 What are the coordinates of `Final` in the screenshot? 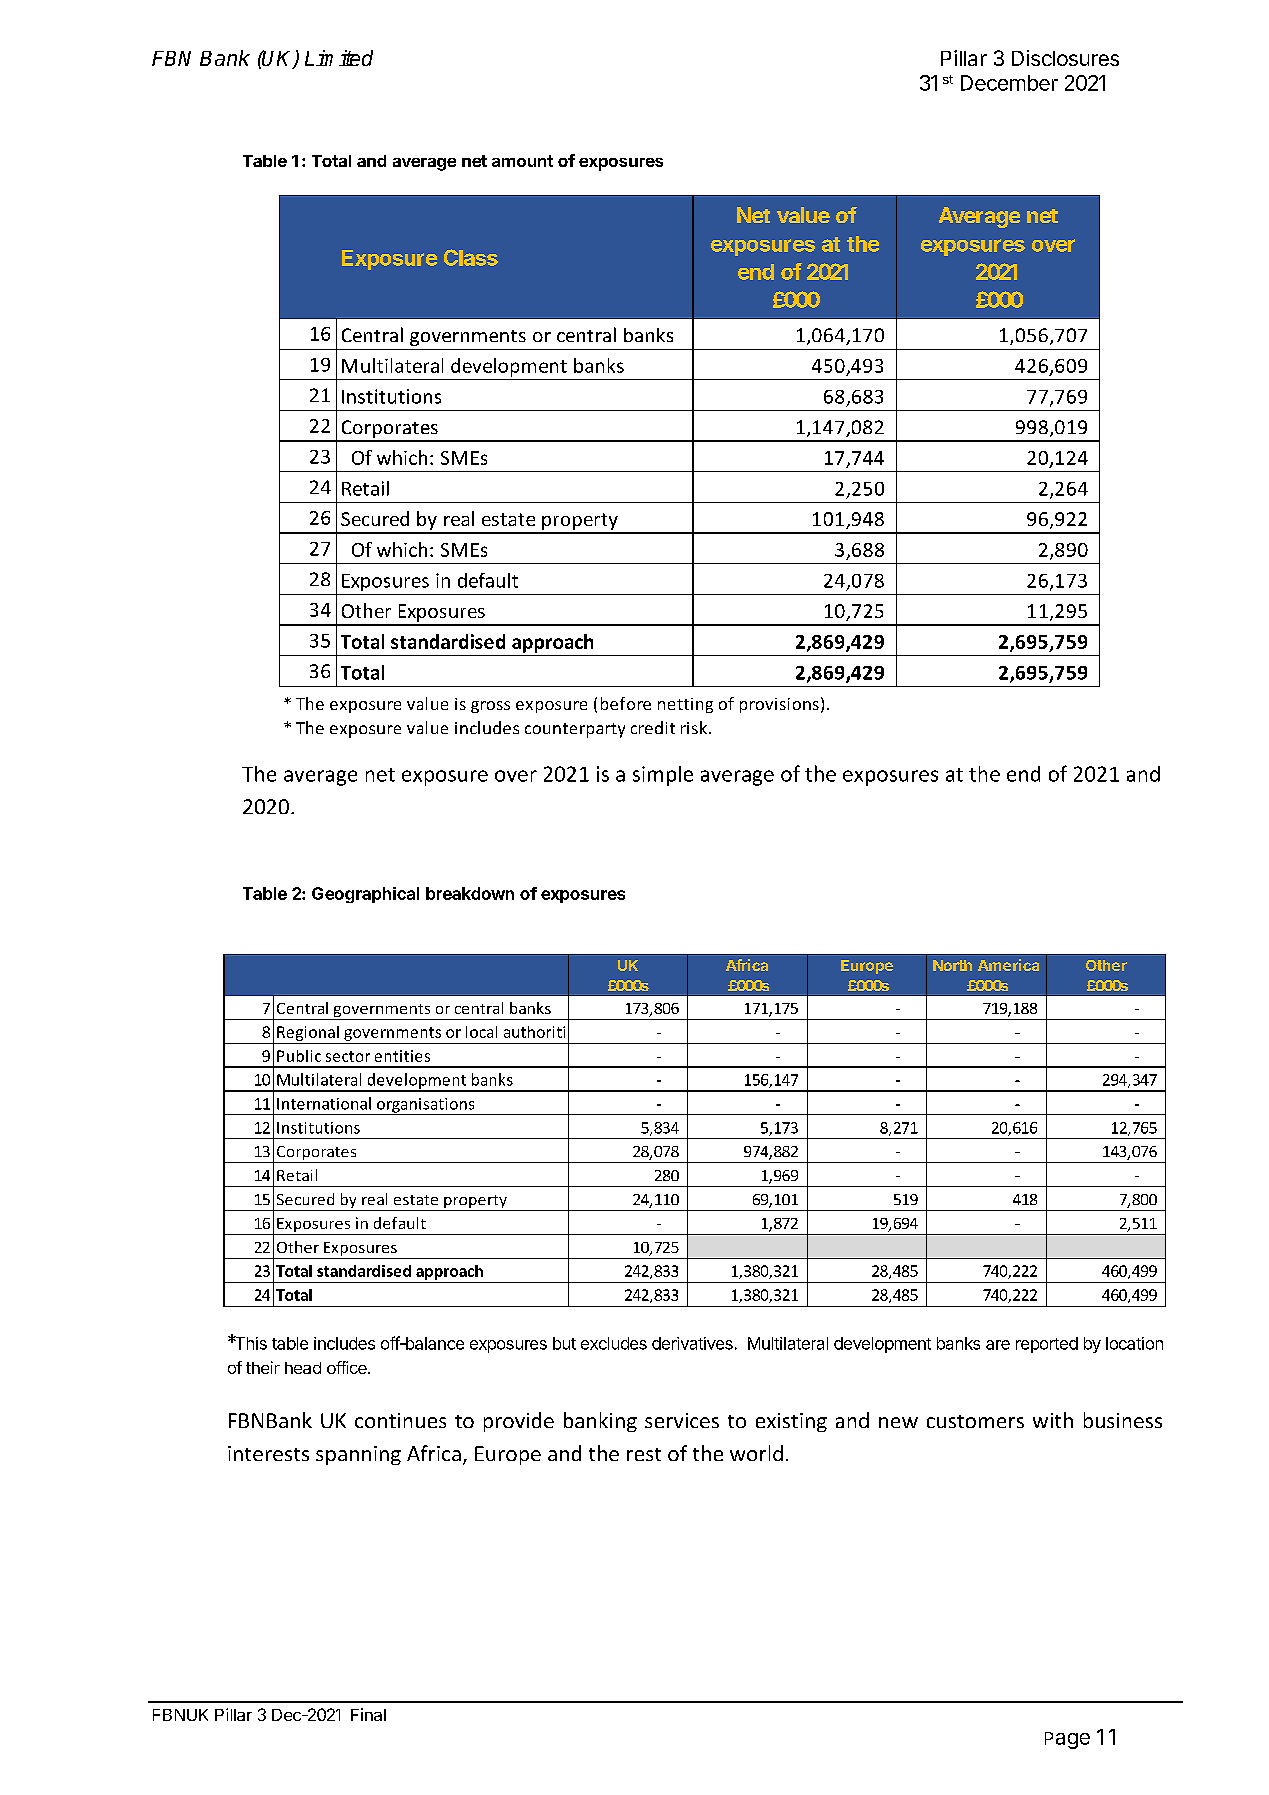 It's located at (368, 1714).
